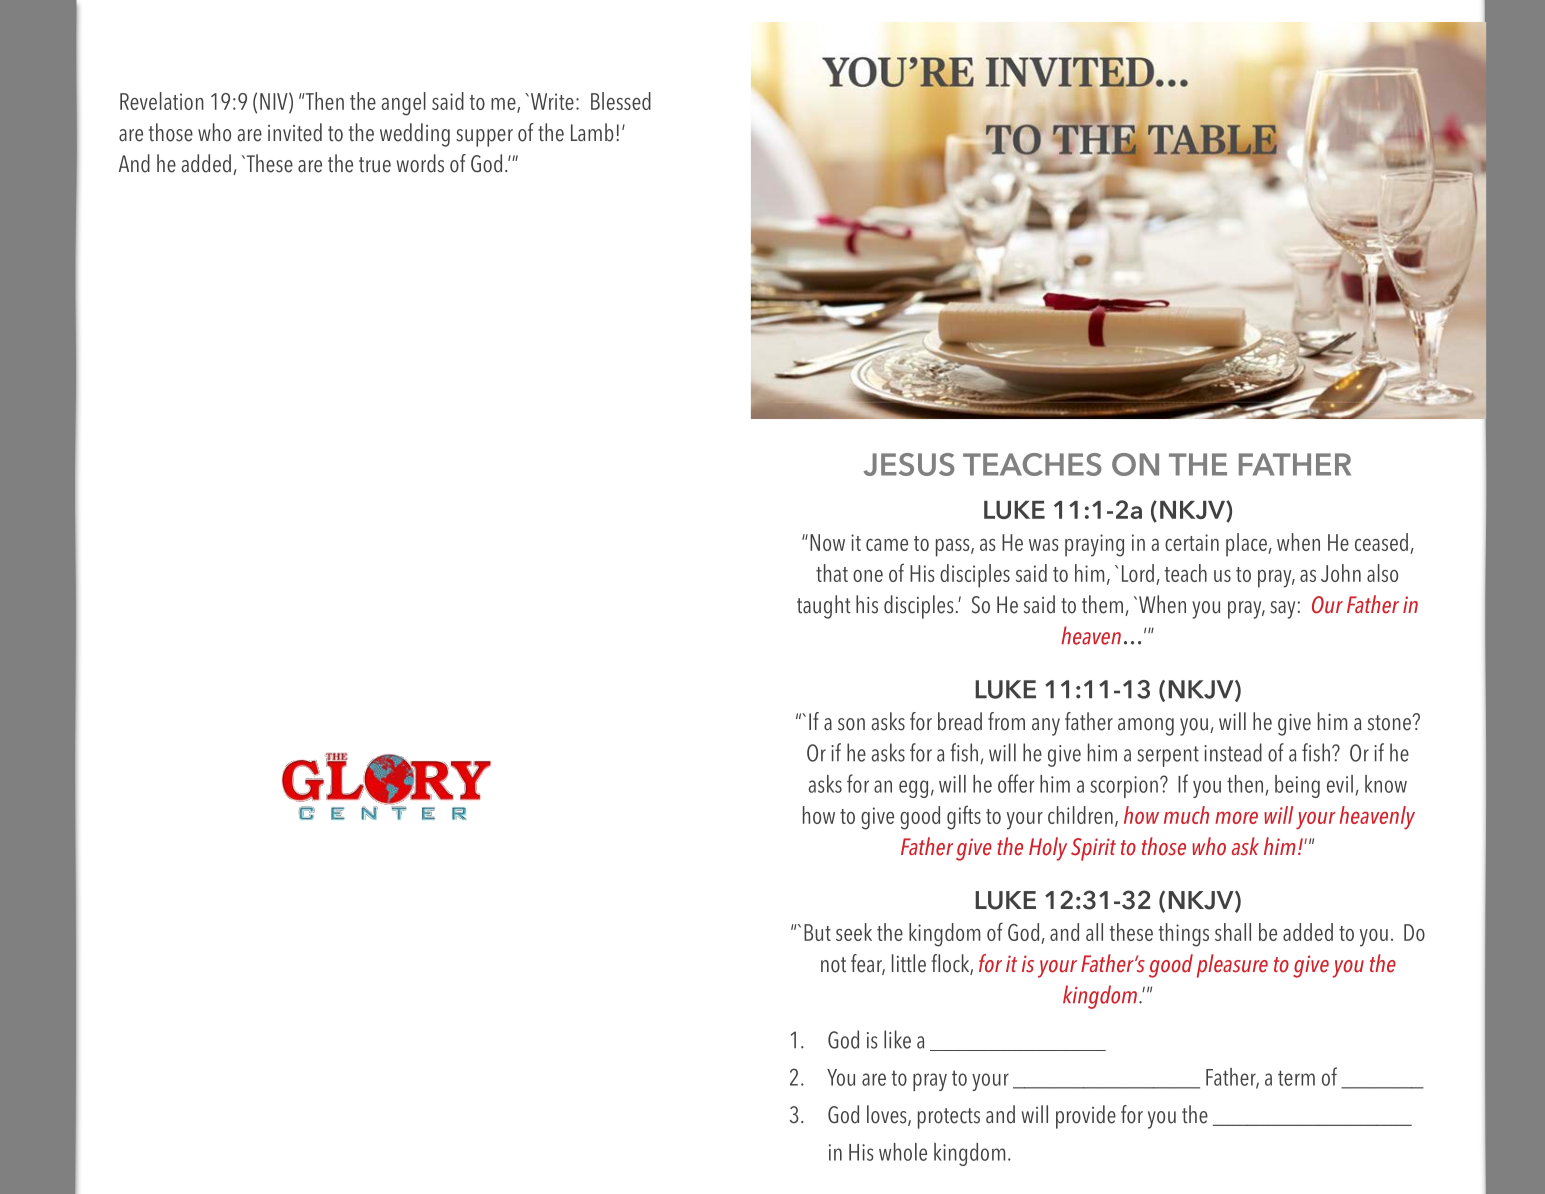 This image has height=1194, width=1545. What do you see at coordinates (1297, 786) in the image?
I see `being` at bounding box center [1297, 786].
